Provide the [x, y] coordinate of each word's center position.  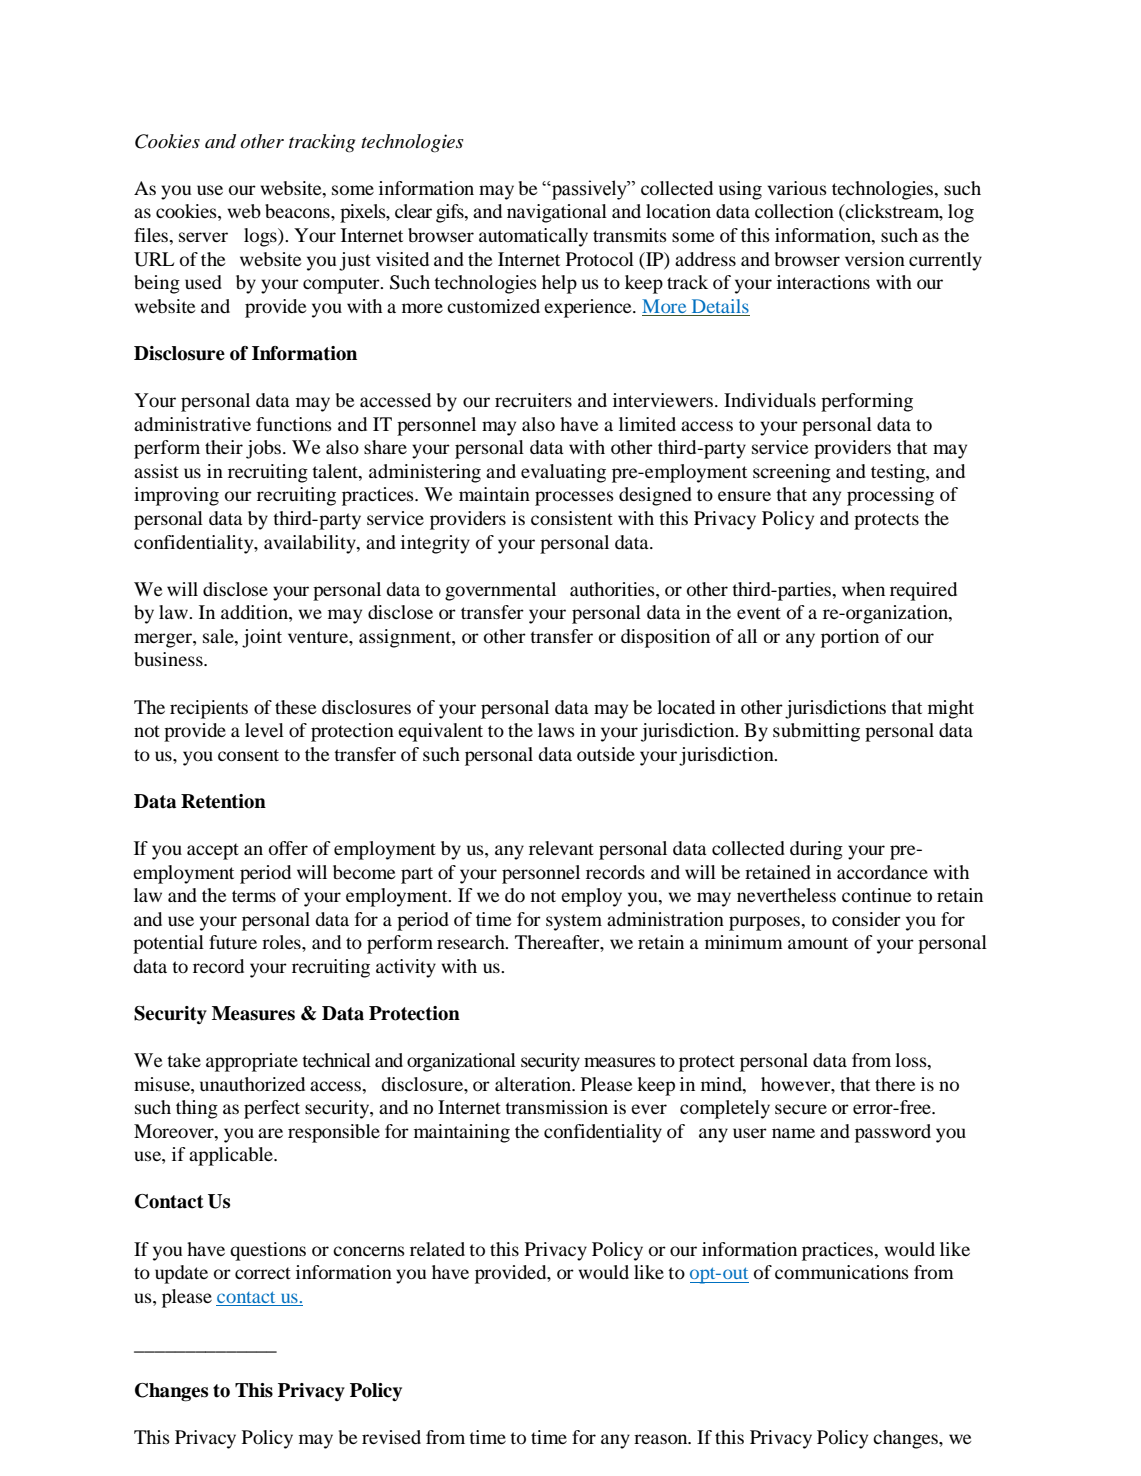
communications [842, 1272]
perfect [272, 1109]
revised [391, 1437]
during [816, 850]
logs [261, 237]
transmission [556, 1107]
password [893, 1133]
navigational [557, 213]
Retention [223, 801]
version [875, 259]
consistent [572, 518]
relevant [561, 848]
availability [311, 544]
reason [662, 1439]
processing [890, 496]
